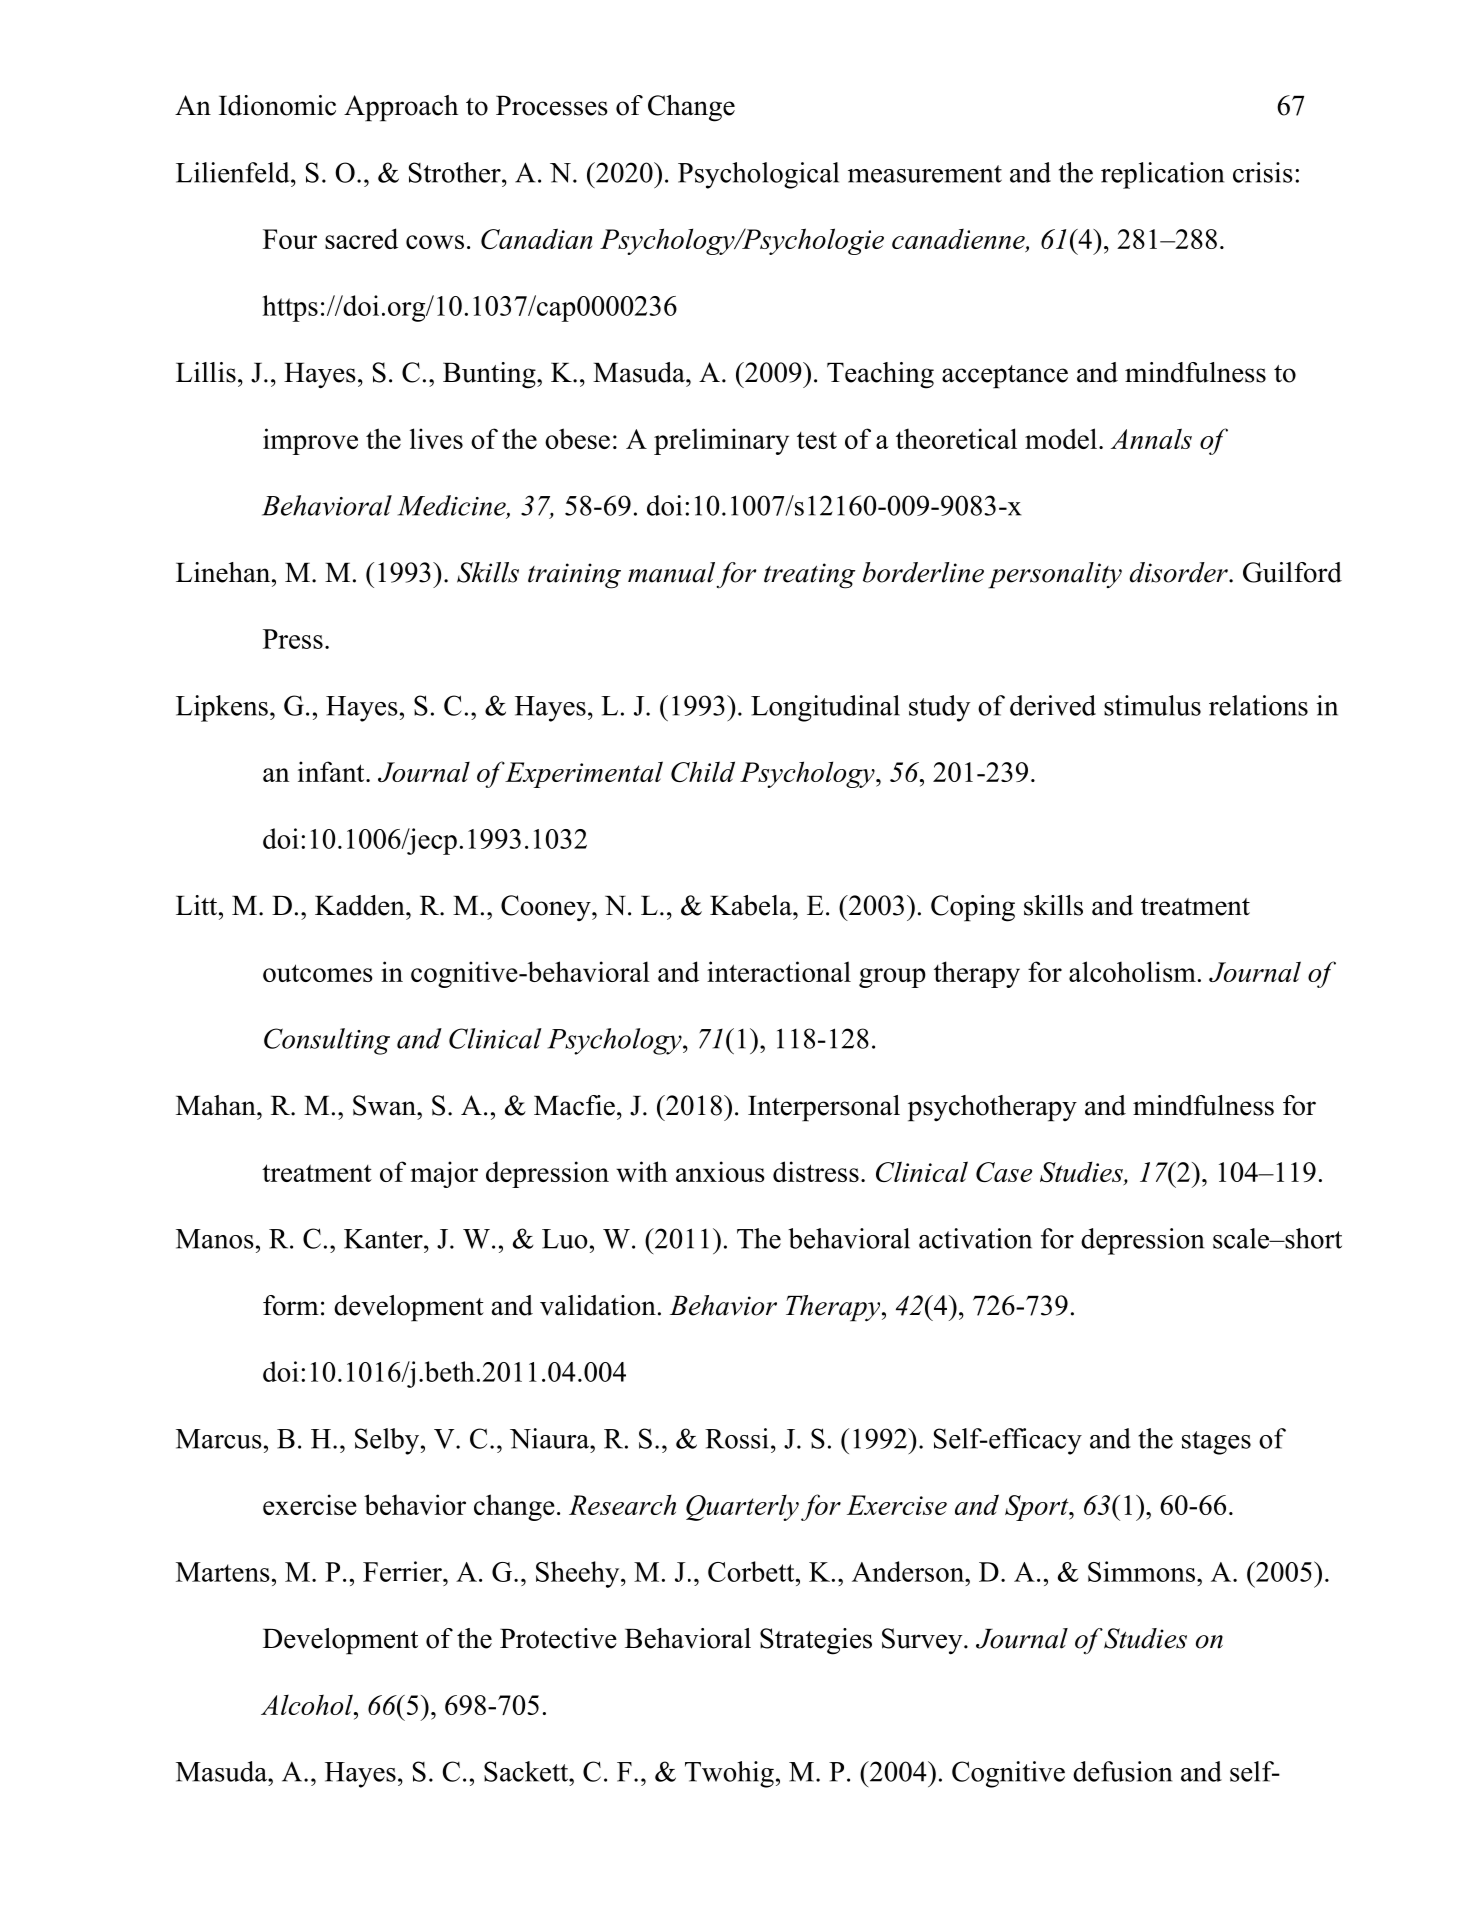  What do you see at coordinates (816, 1641) in the screenshot?
I see `Strategies` at bounding box center [816, 1641].
